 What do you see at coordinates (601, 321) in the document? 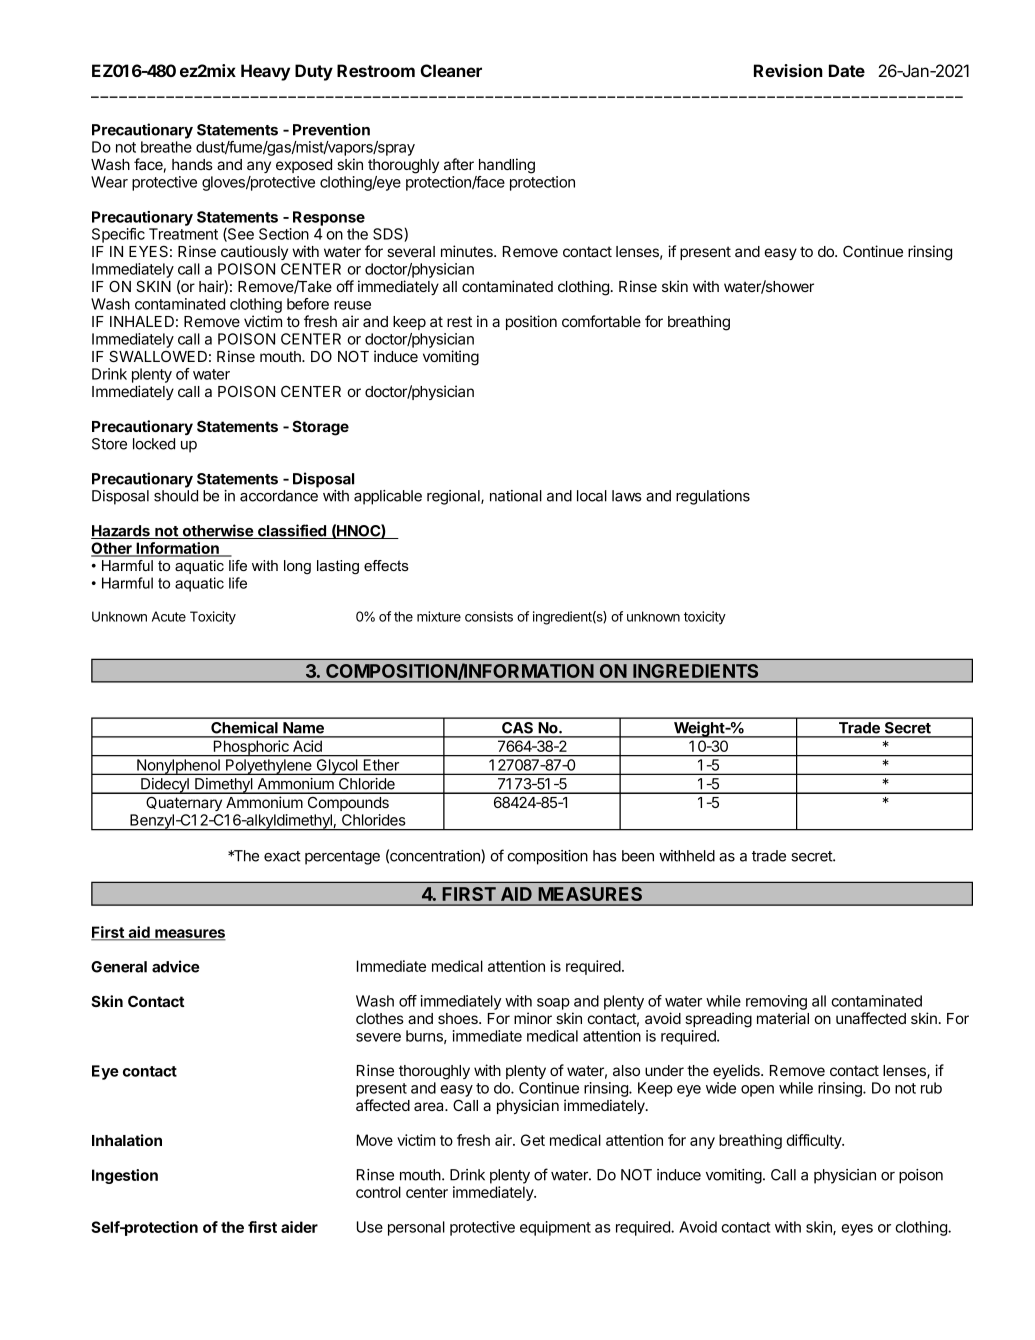
I see `comfortable` at bounding box center [601, 321].
